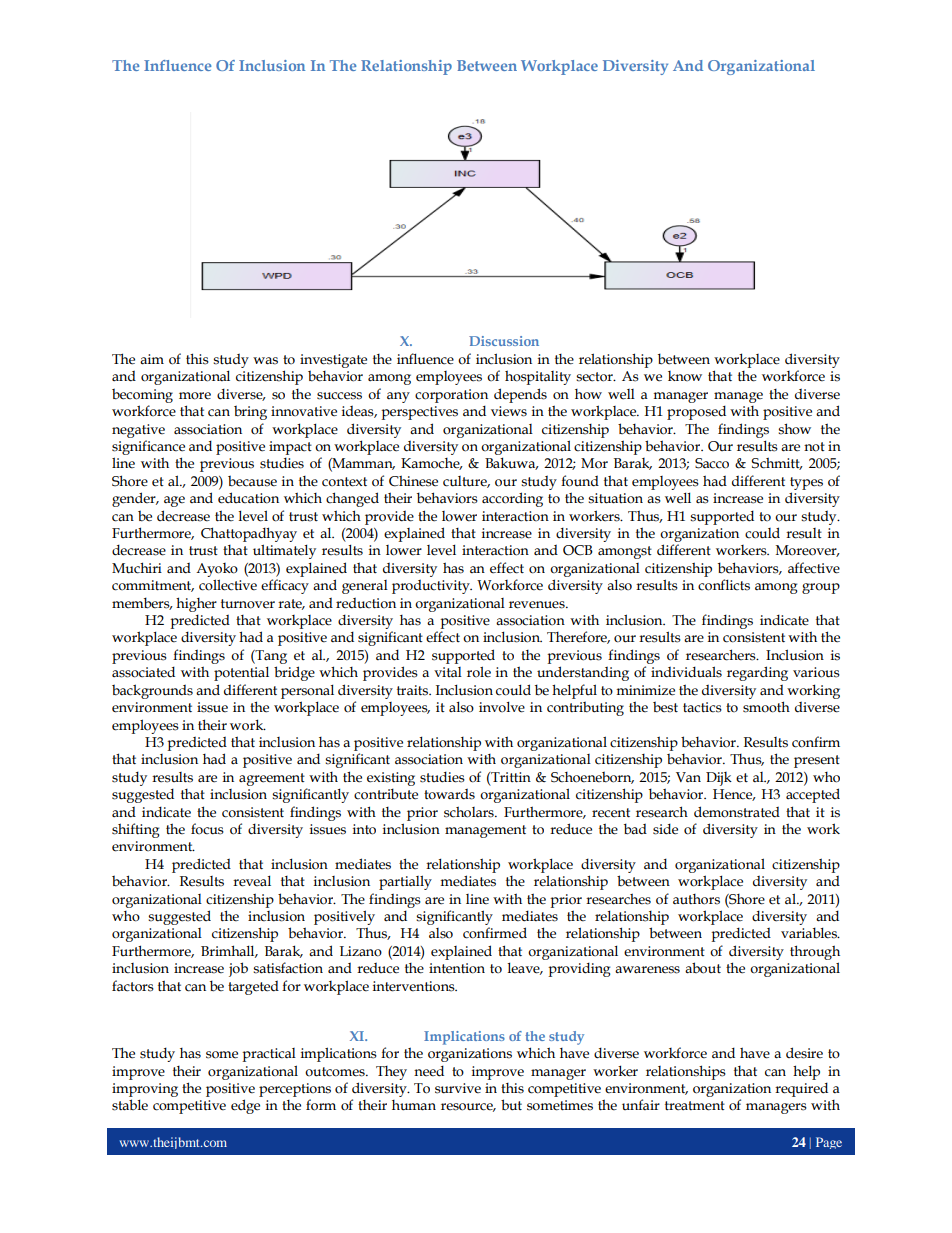 This image has width=952, height=1233. Describe the element at coordinates (468, 1107) in the image. I see `resource` at that location.
